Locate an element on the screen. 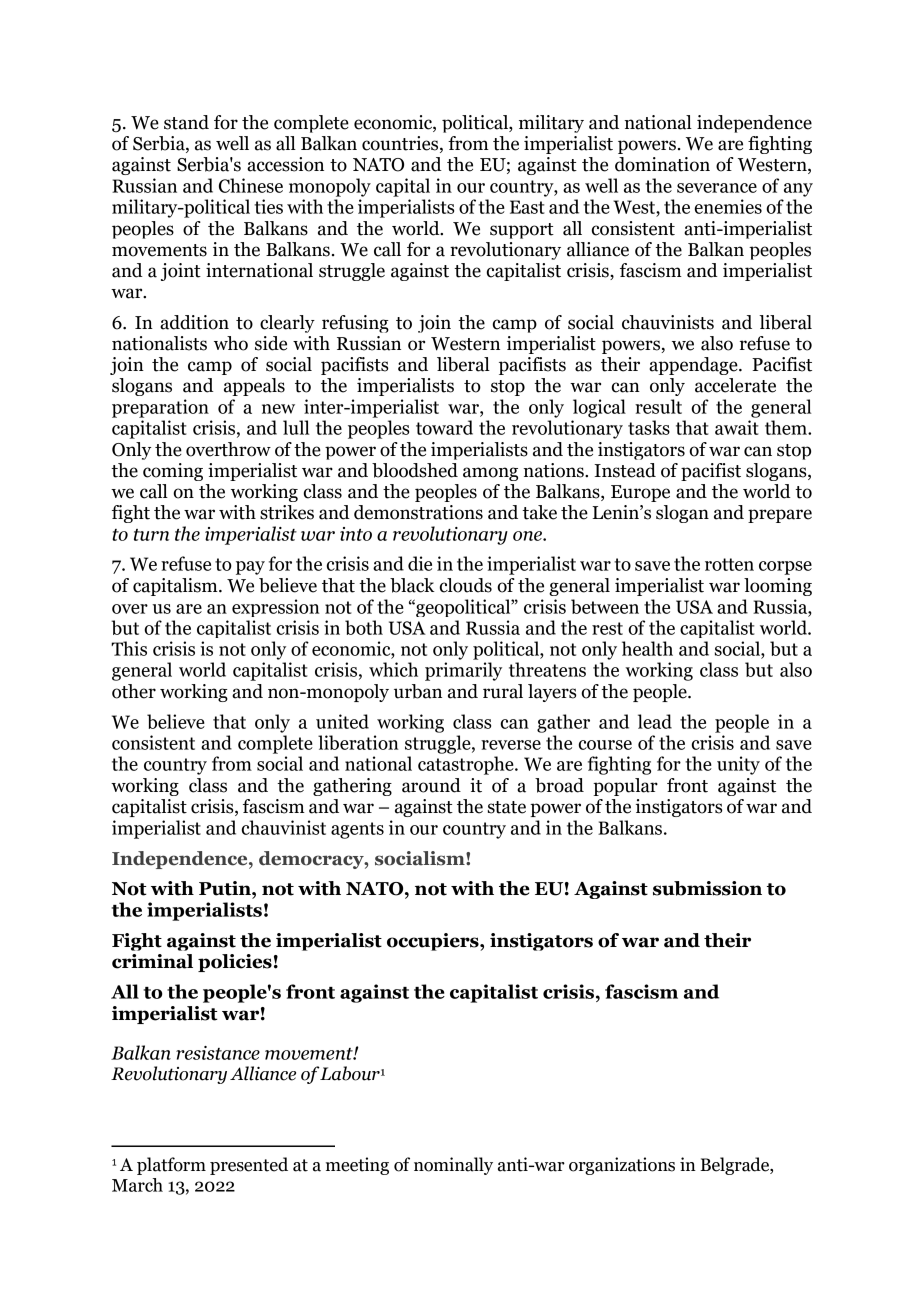  East is located at coordinates (527, 207).
